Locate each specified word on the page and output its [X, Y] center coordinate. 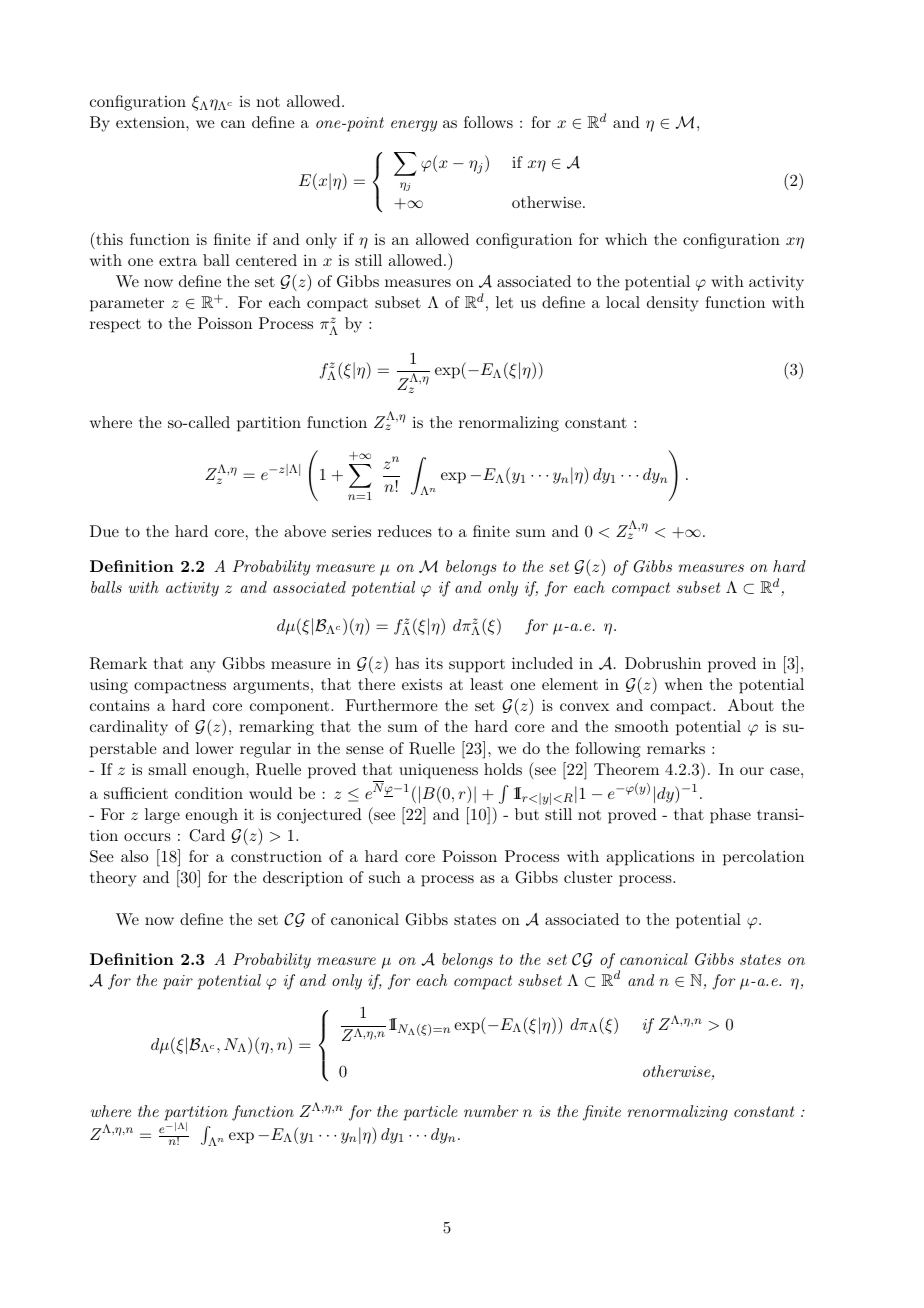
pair [178, 982]
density [672, 304]
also [134, 856]
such [385, 877]
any [202, 667]
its [434, 663]
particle [431, 1113]
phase [730, 816]
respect [115, 326]
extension [151, 122]
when [684, 684]
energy [414, 126]
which [626, 239]
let [504, 302]
